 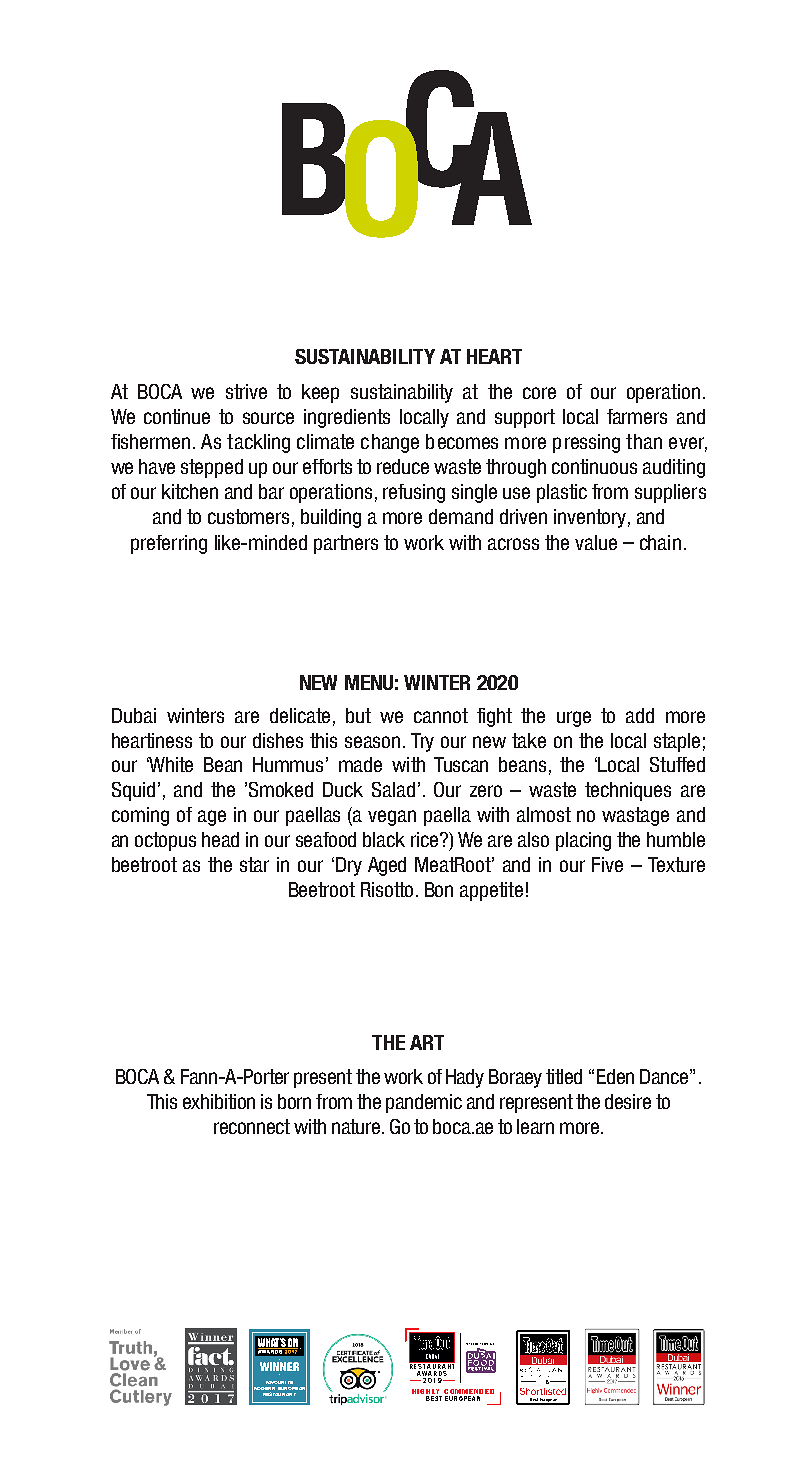 What do you see at coordinates (535, 1126) in the document?
I see `learn` at bounding box center [535, 1126].
